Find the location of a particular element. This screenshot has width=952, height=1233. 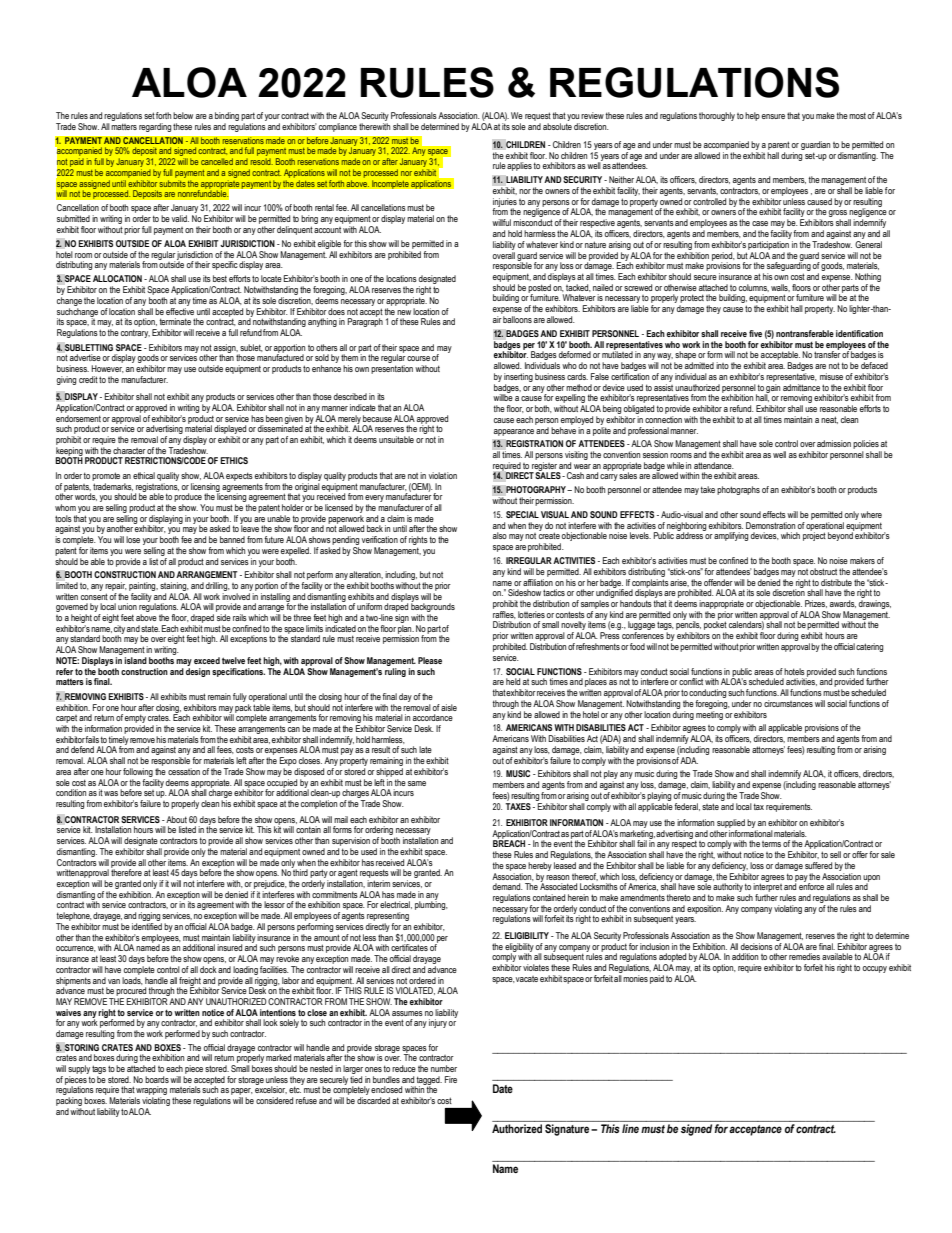

union is located at coordinates (127, 606).
